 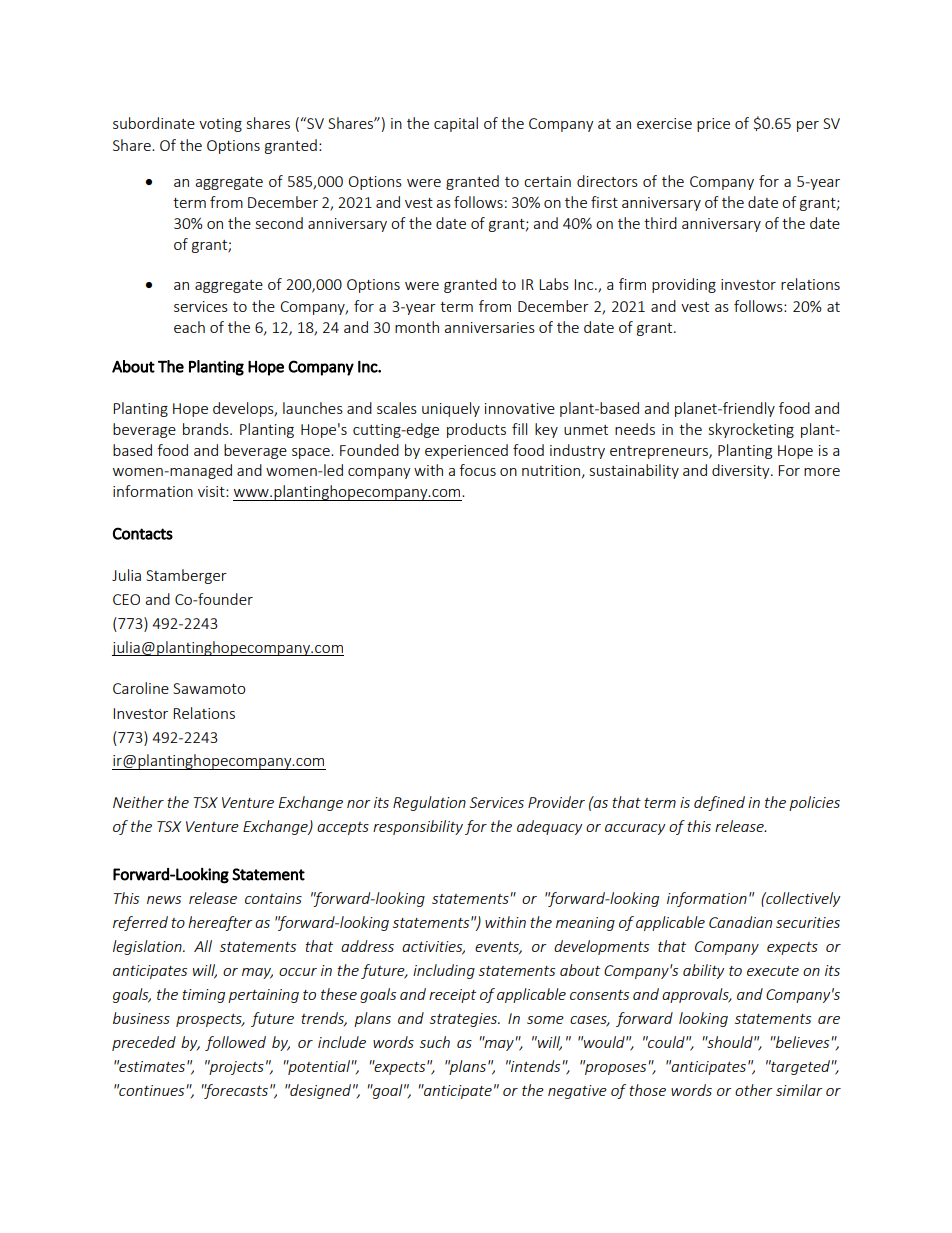 What do you see at coordinates (713, 125) in the screenshot?
I see `price` at bounding box center [713, 125].
